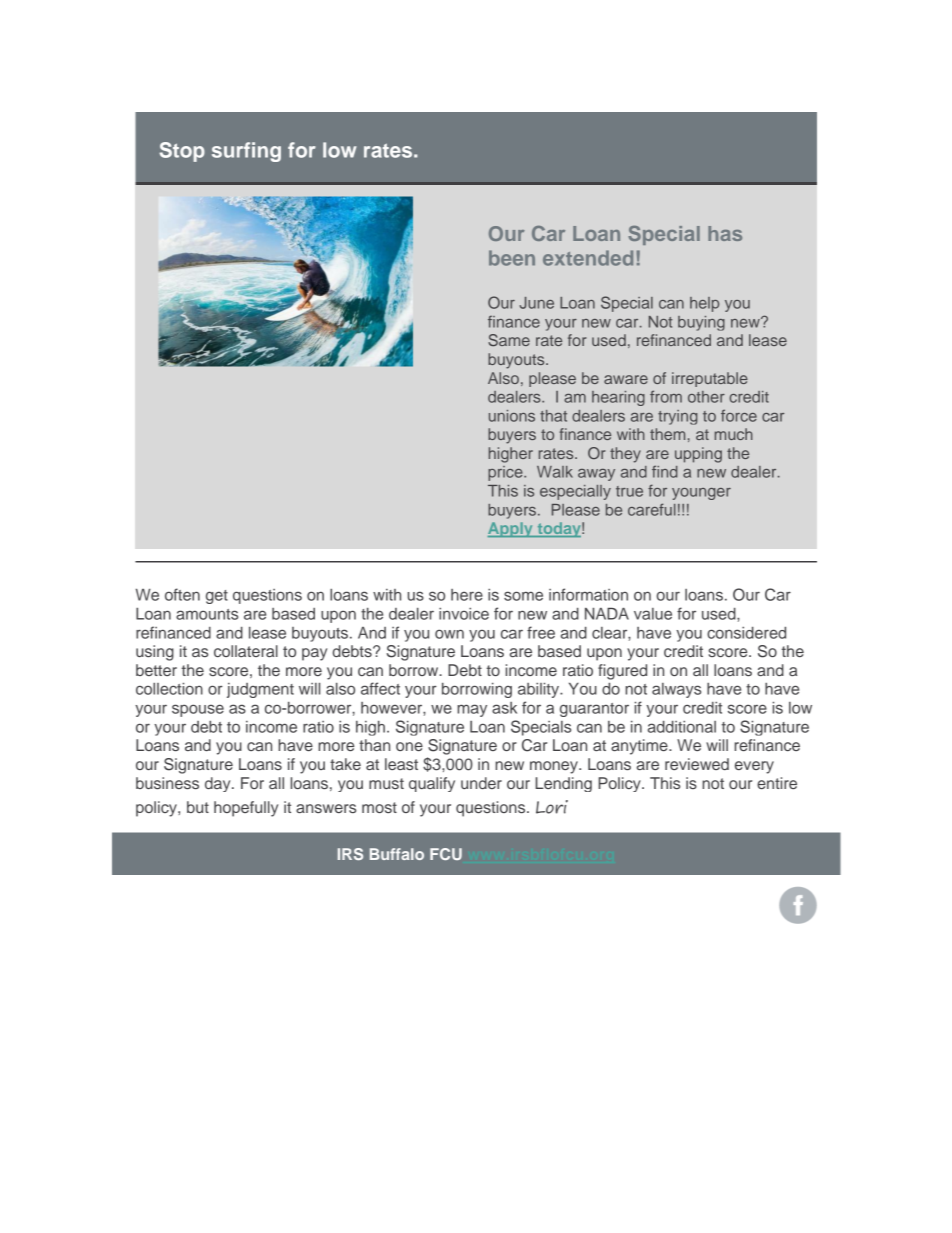 Image resolution: width=952 pixels, height=1233 pixels. What do you see at coordinates (725, 233) in the document?
I see `has` at bounding box center [725, 233].
